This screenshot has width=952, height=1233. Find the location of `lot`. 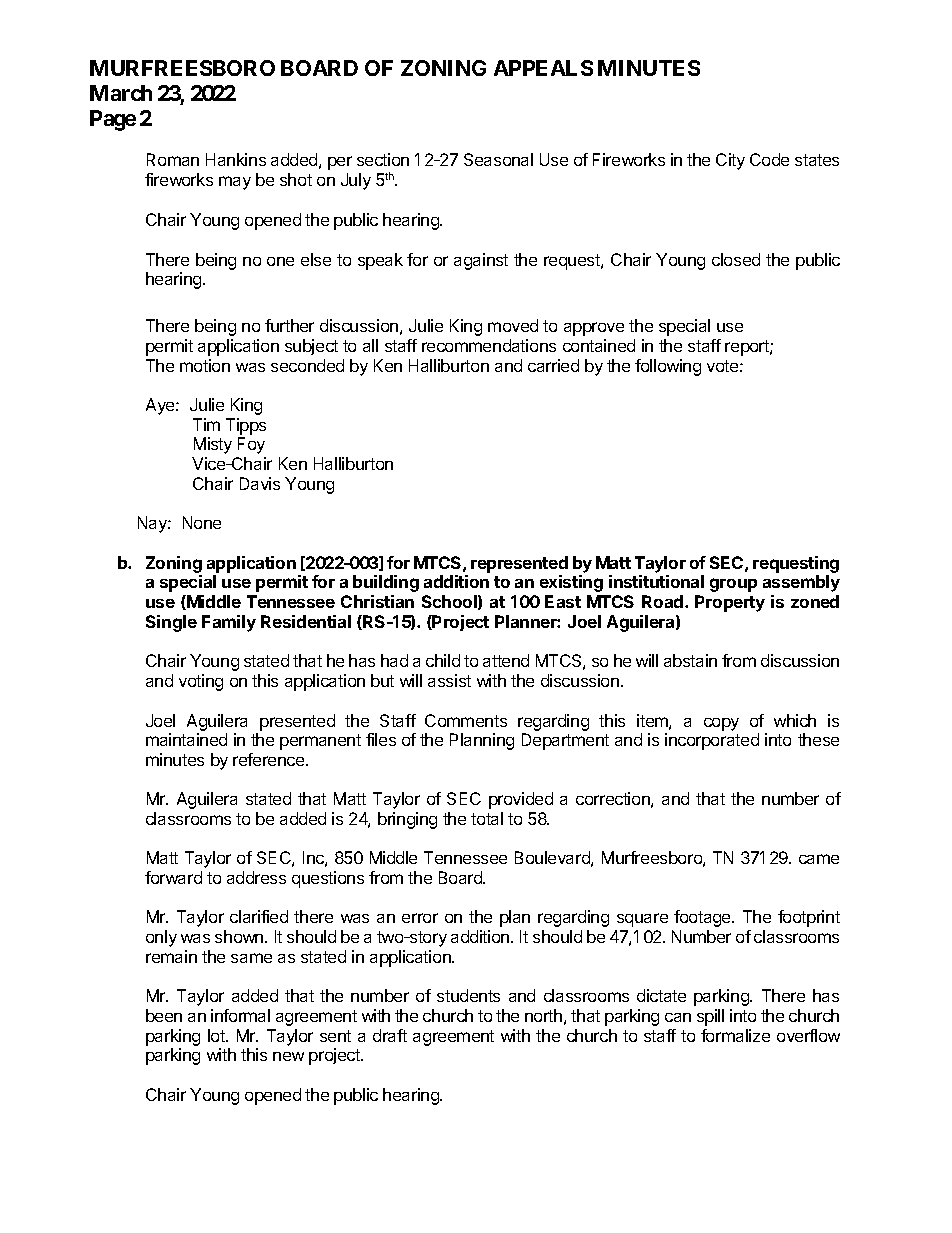

lot is located at coordinates (217, 1035).
